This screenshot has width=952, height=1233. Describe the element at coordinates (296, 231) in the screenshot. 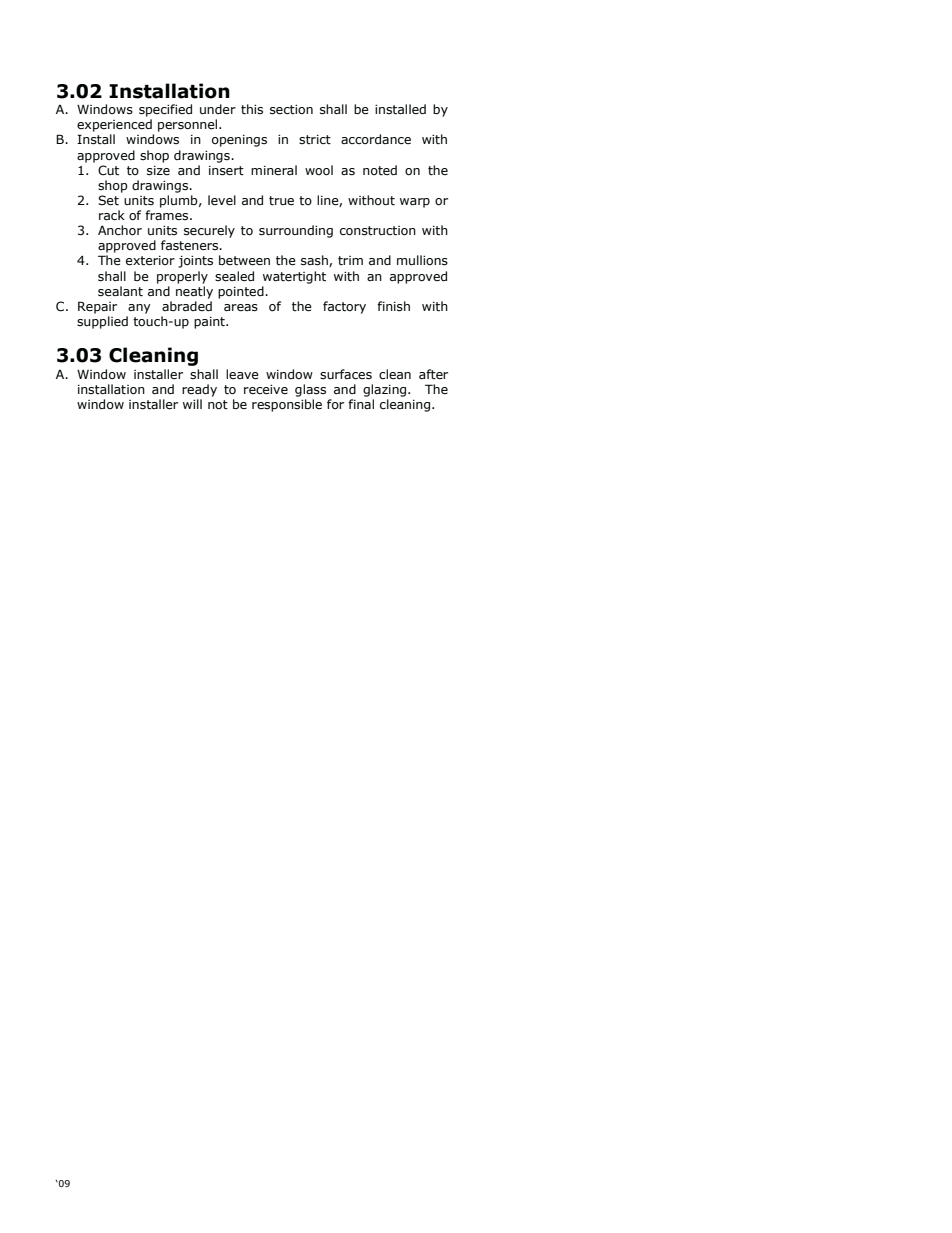

I see `surrounding` at that location.
